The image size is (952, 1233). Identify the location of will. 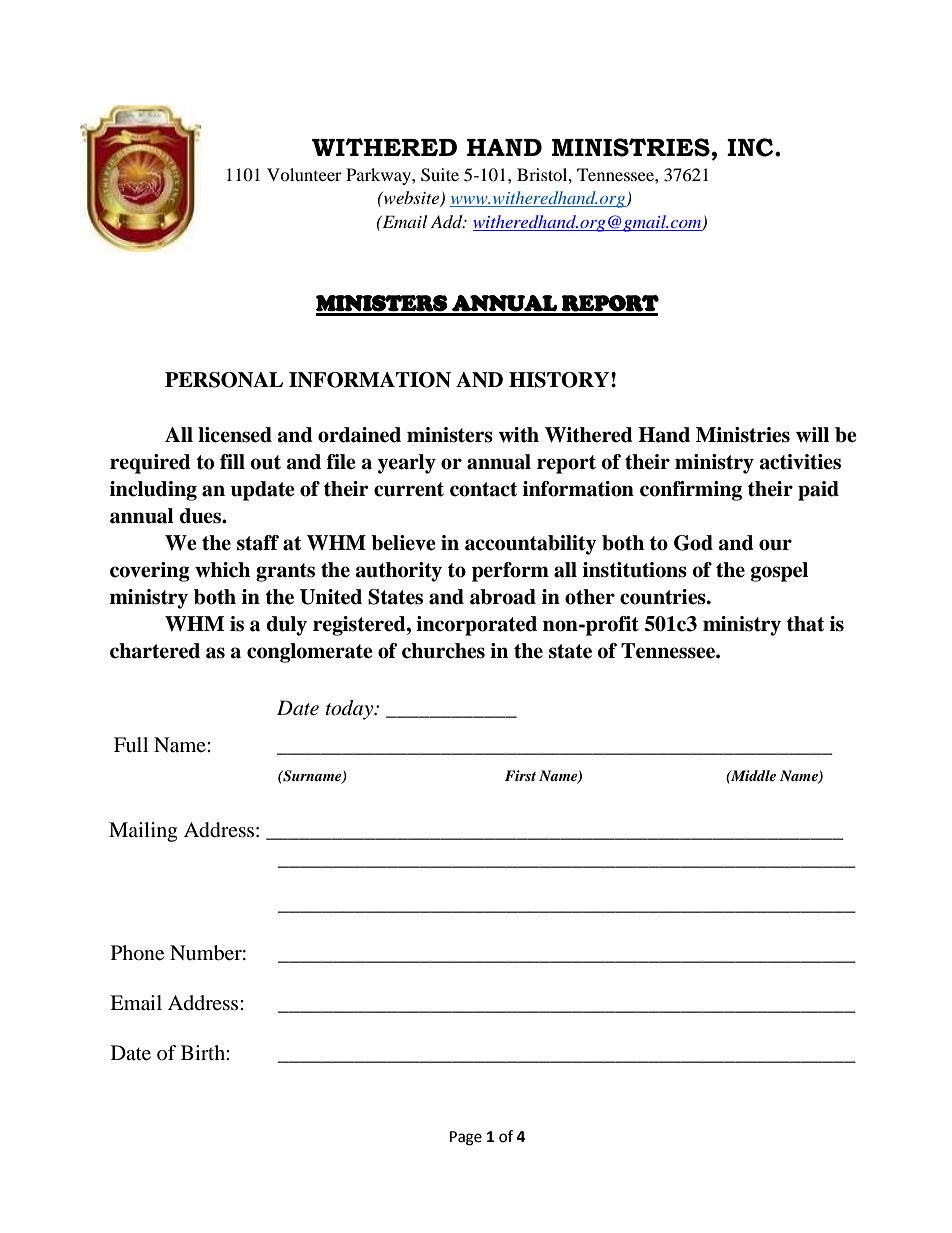
(812, 434).
